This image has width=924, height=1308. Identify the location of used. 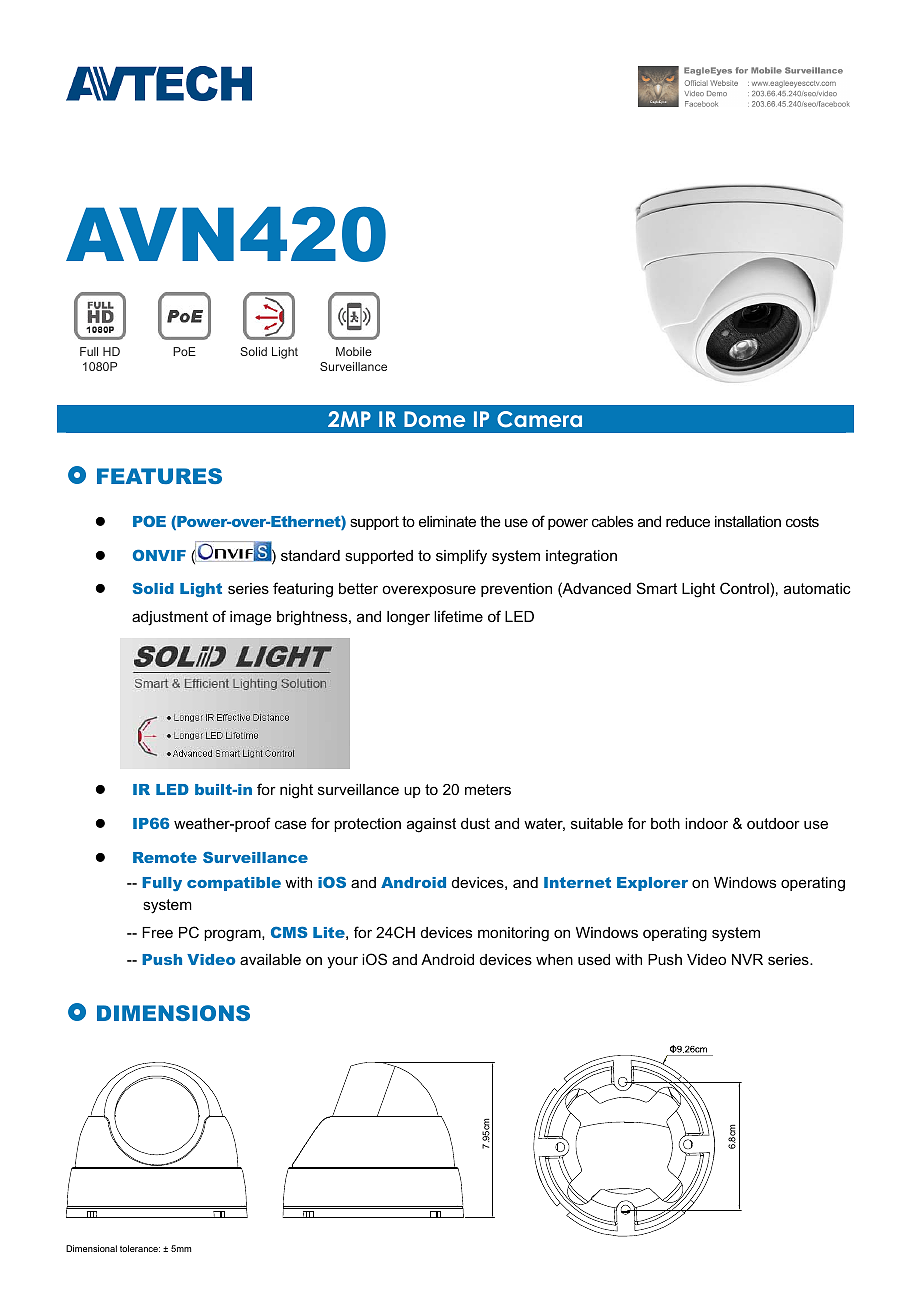
(594, 959).
